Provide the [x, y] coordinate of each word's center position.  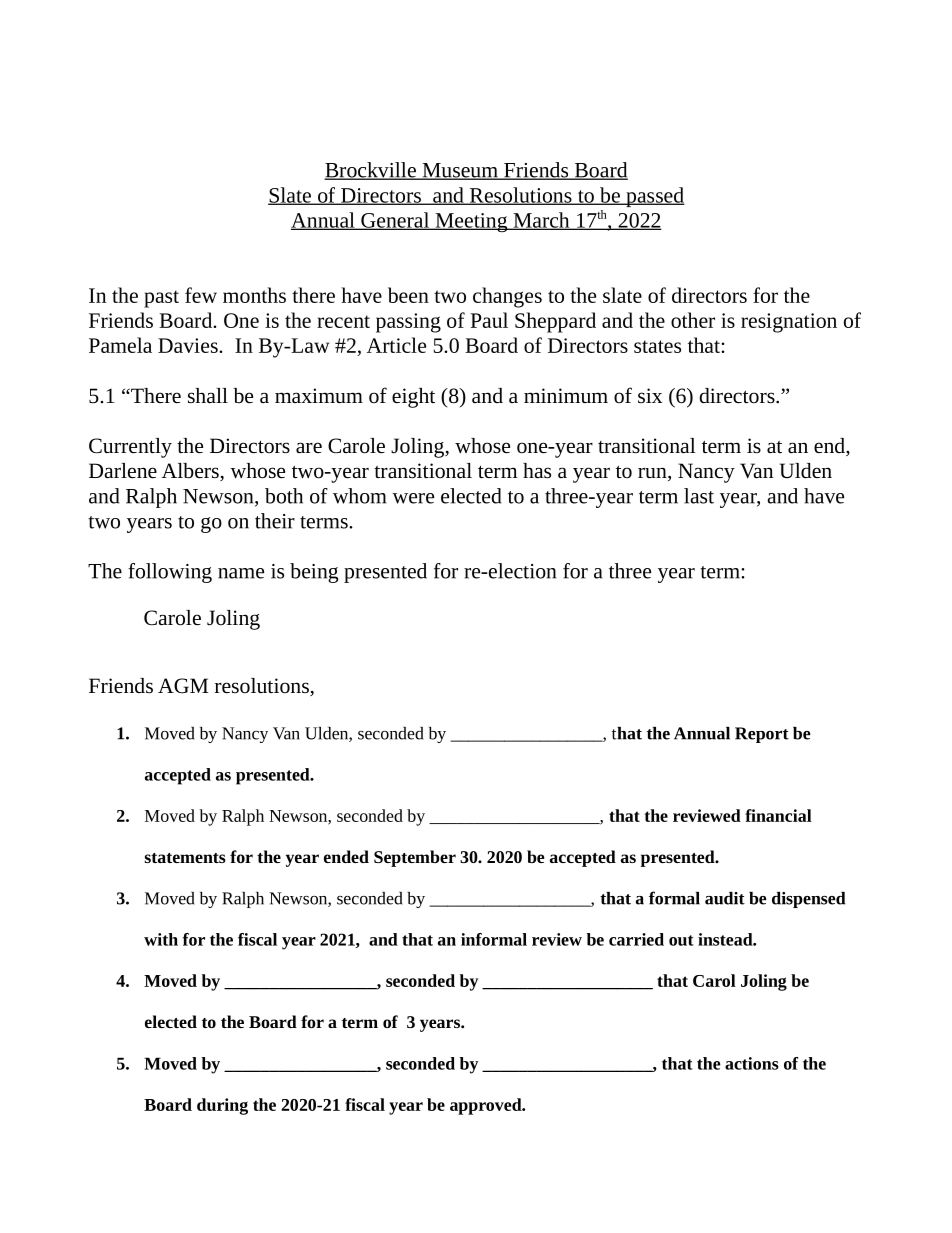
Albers [191, 472]
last [699, 496]
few [201, 295]
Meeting [471, 222]
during [222, 1106]
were [413, 498]
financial [778, 815]
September [415, 858]
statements [185, 858]
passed [654, 197]
